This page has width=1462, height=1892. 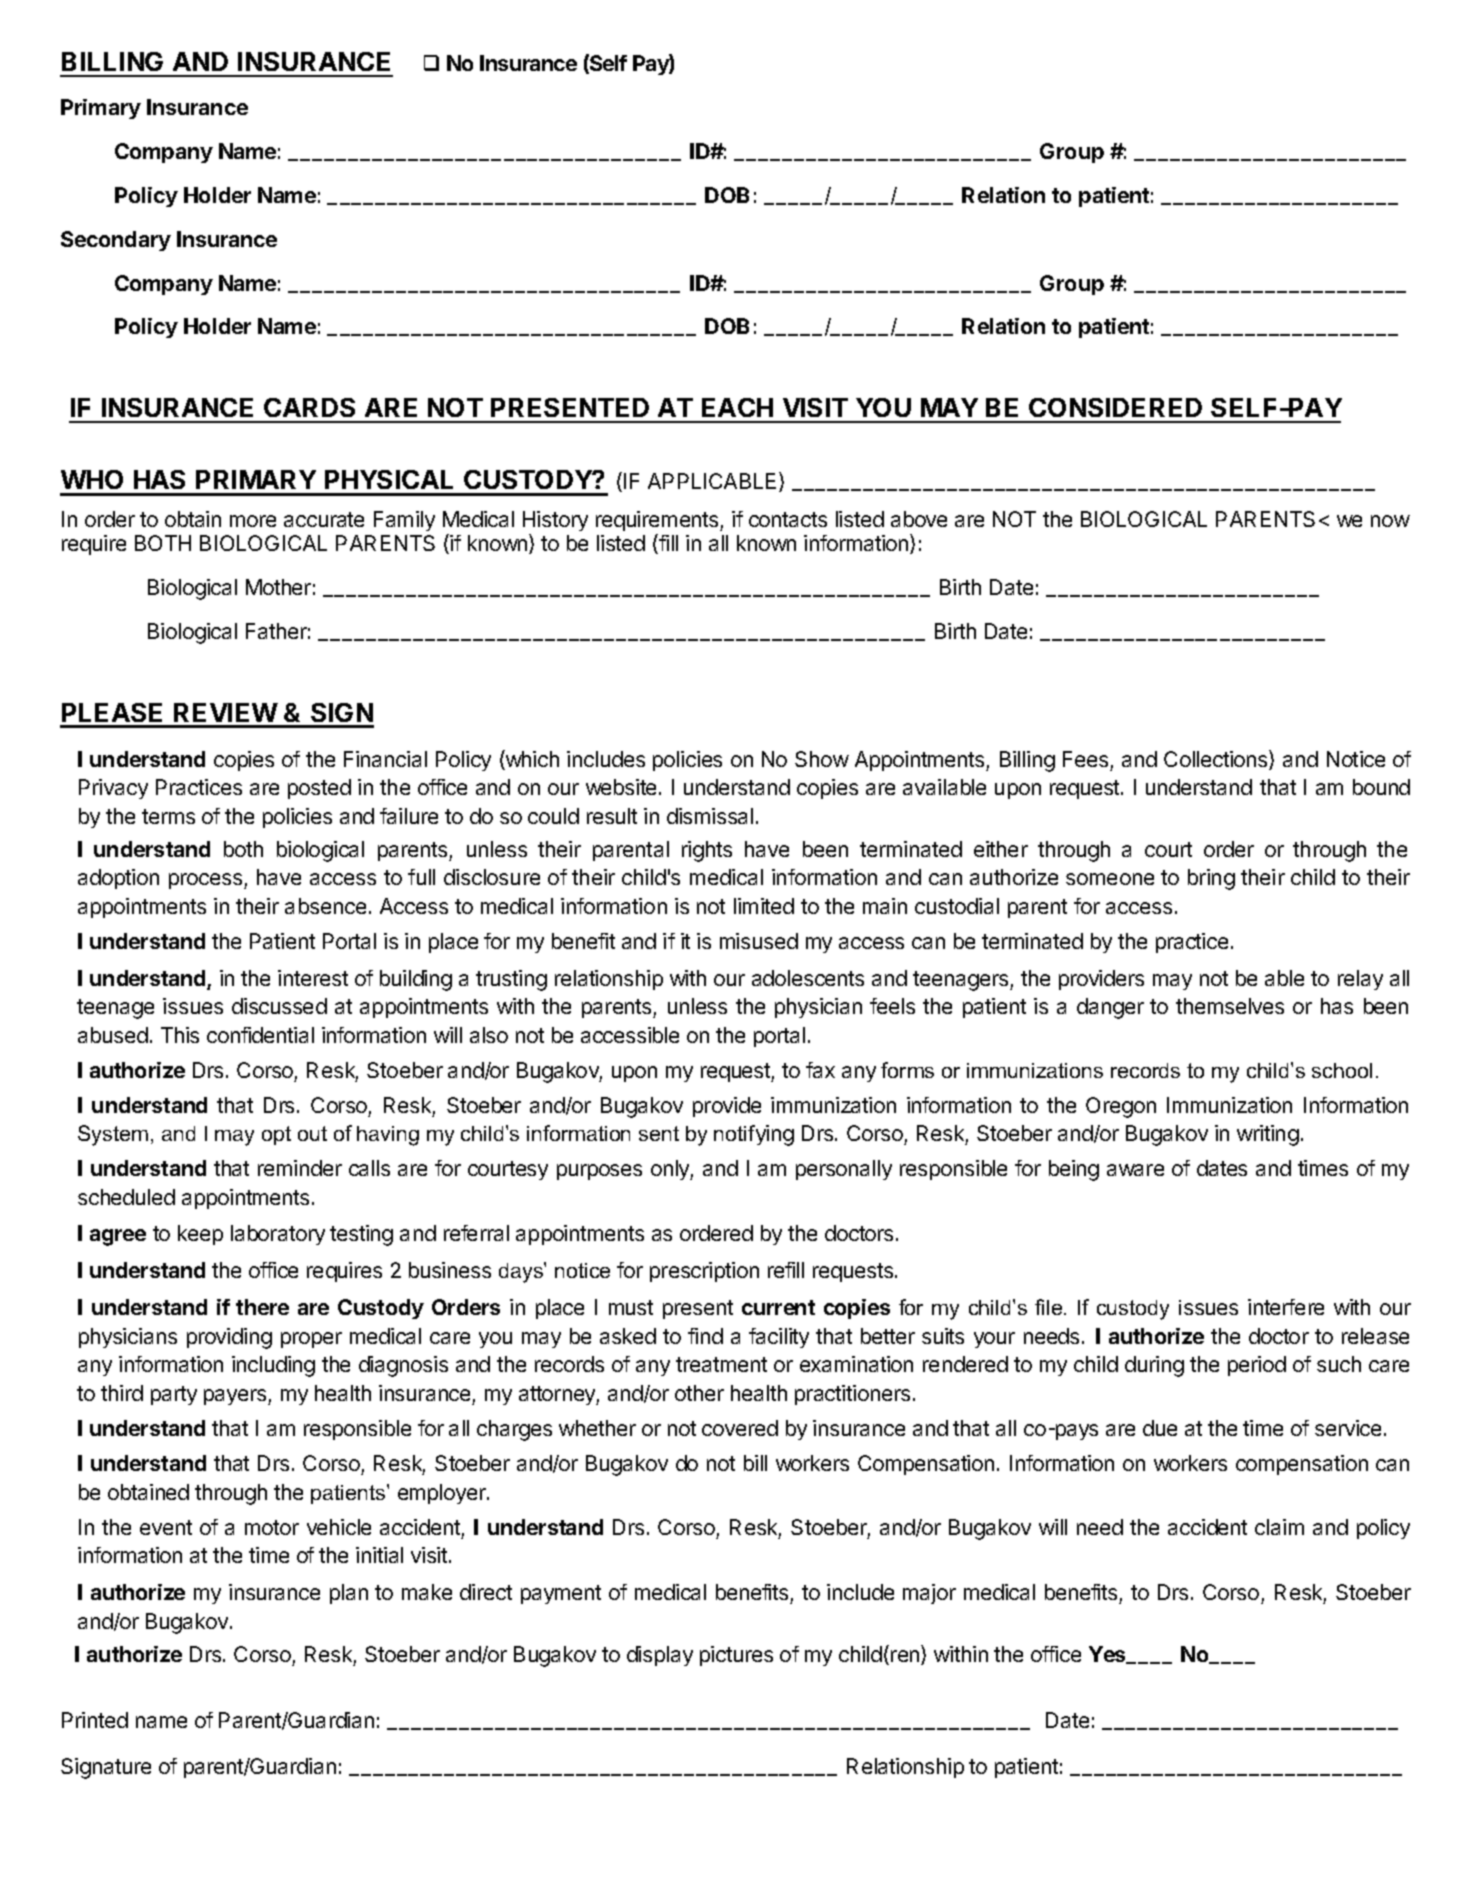 What do you see at coordinates (822, 759) in the page?
I see `Show` at bounding box center [822, 759].
